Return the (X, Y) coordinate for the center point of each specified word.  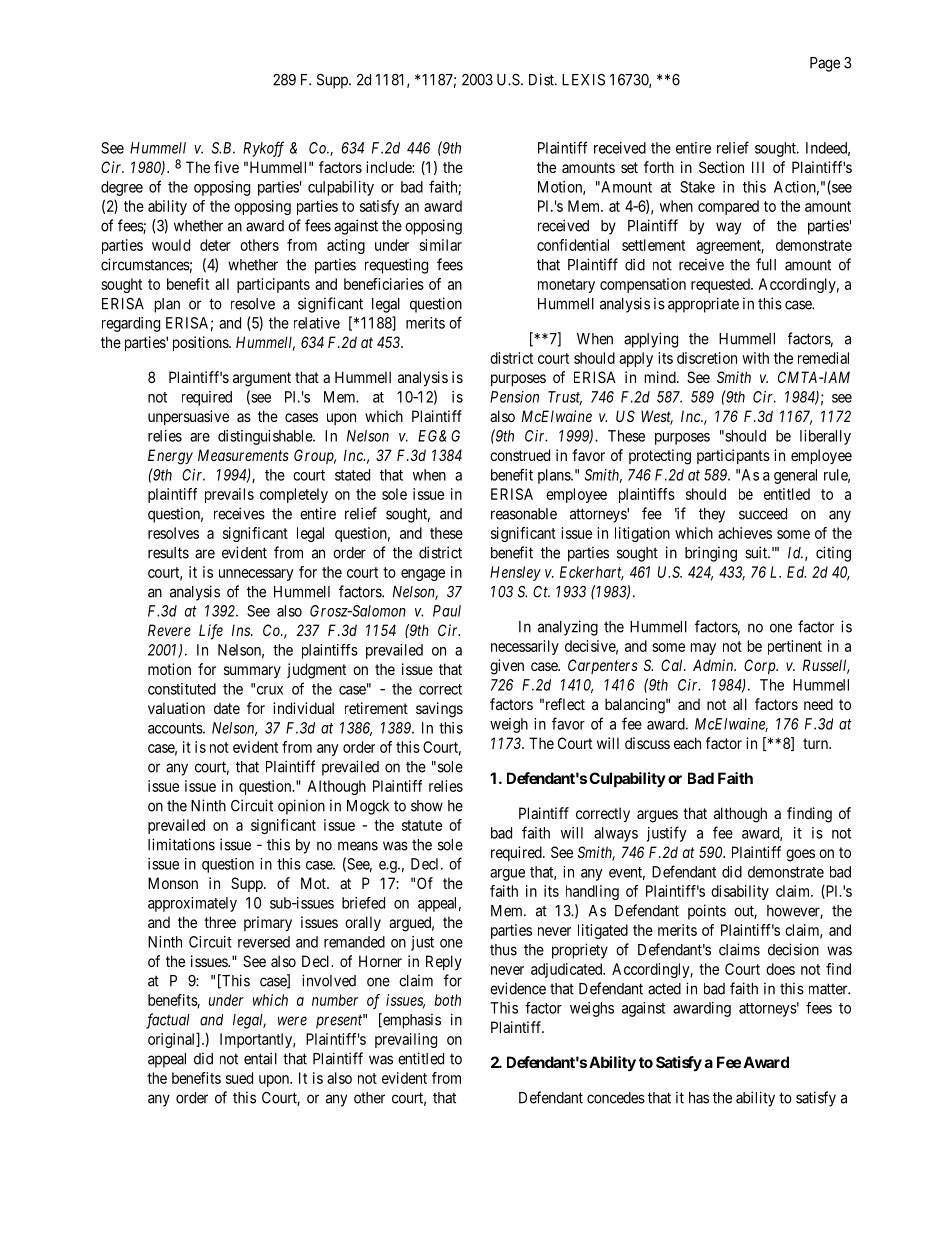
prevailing (406, 1040)
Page (825, 64)
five (226, 167)
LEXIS (583, 80)
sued (239, 1078)
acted (664, 989)
